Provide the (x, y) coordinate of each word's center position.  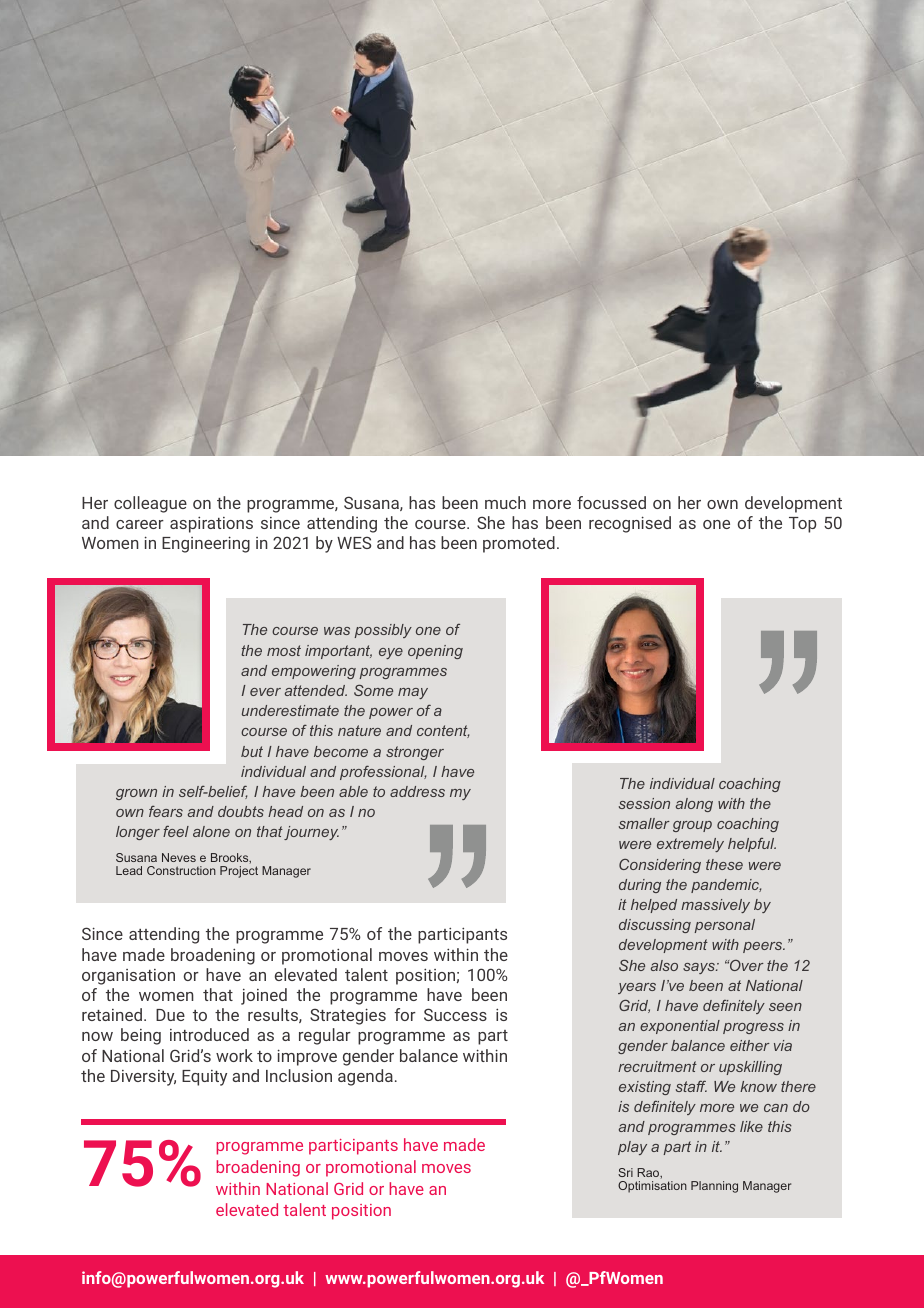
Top (803, 525)
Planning (714, 1187)
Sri (625, 1172)
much (505, 502)
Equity (204, 1078)
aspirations (211, 524)
